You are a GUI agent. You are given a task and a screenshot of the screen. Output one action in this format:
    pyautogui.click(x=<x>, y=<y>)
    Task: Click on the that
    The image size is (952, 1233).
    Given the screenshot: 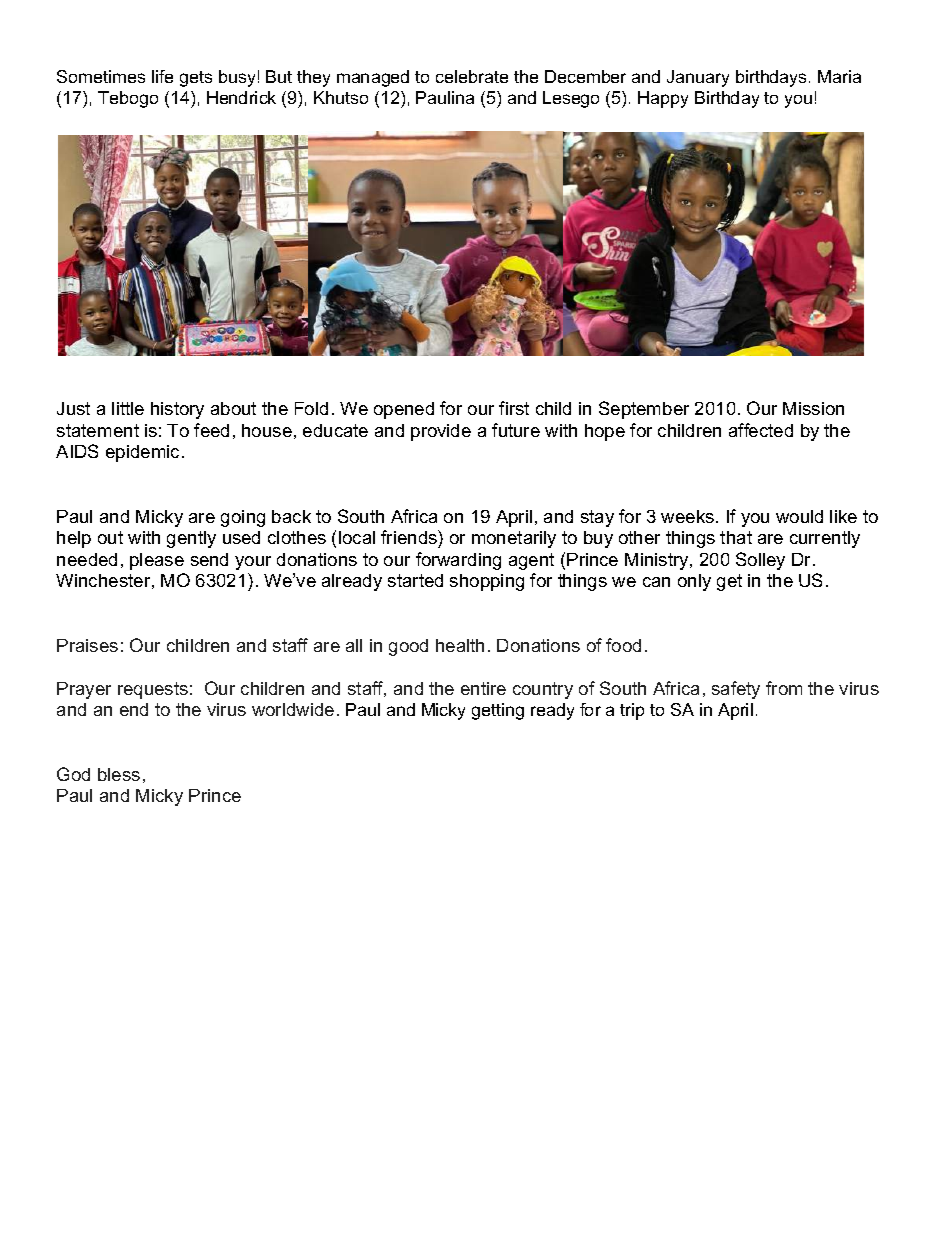 What is the action you would take?
    pyautogui.click(x=736, y=537)
